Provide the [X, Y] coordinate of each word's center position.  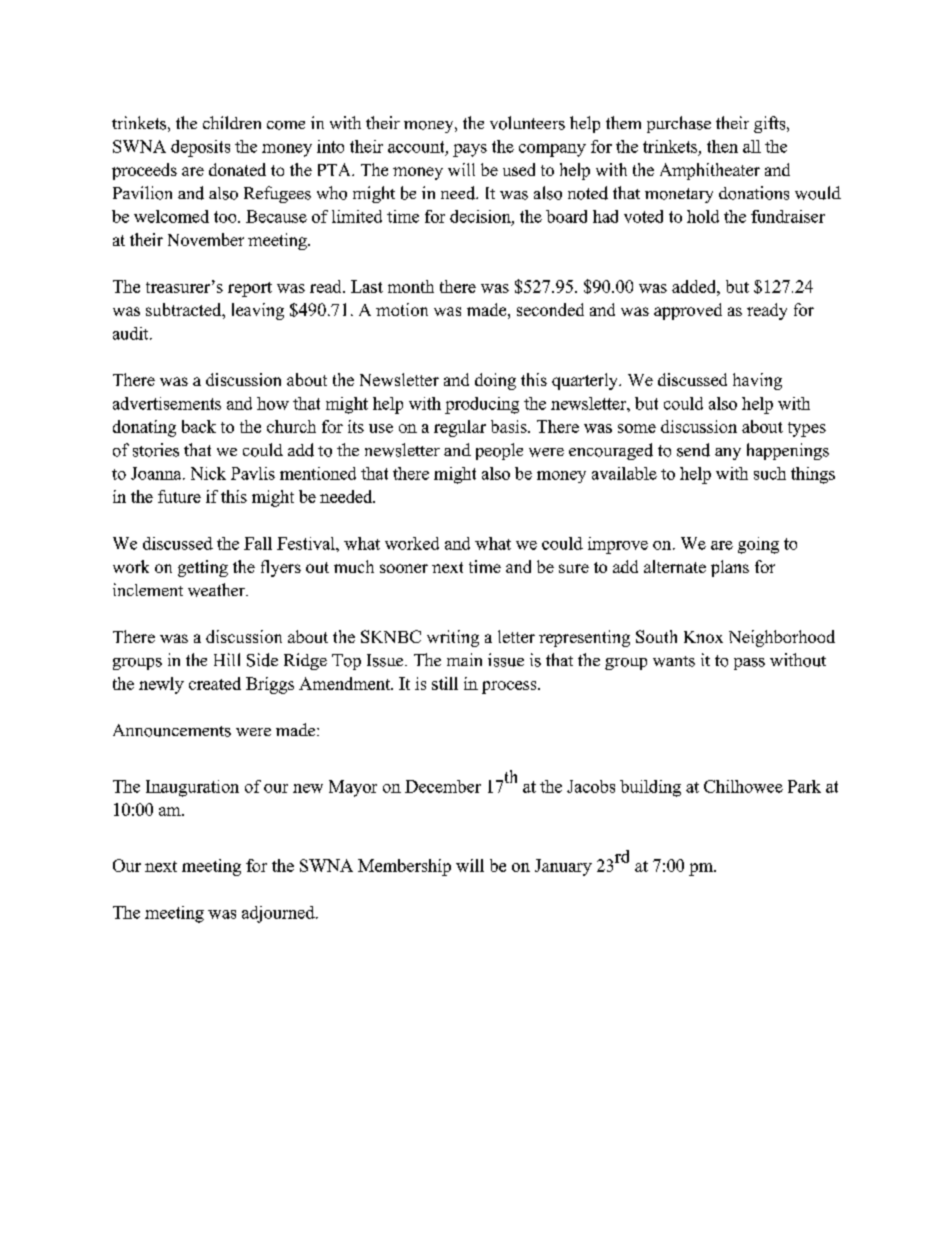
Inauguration [192, 788]
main [464, 659]
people [499, 451]
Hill [227, 659]
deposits [200, 148]
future [179, 496]
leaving [258, 311]
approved [688, 311]
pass [749, 664]
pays [470, 150]
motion [402, 309]
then [722, 146]
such [770, 473]
